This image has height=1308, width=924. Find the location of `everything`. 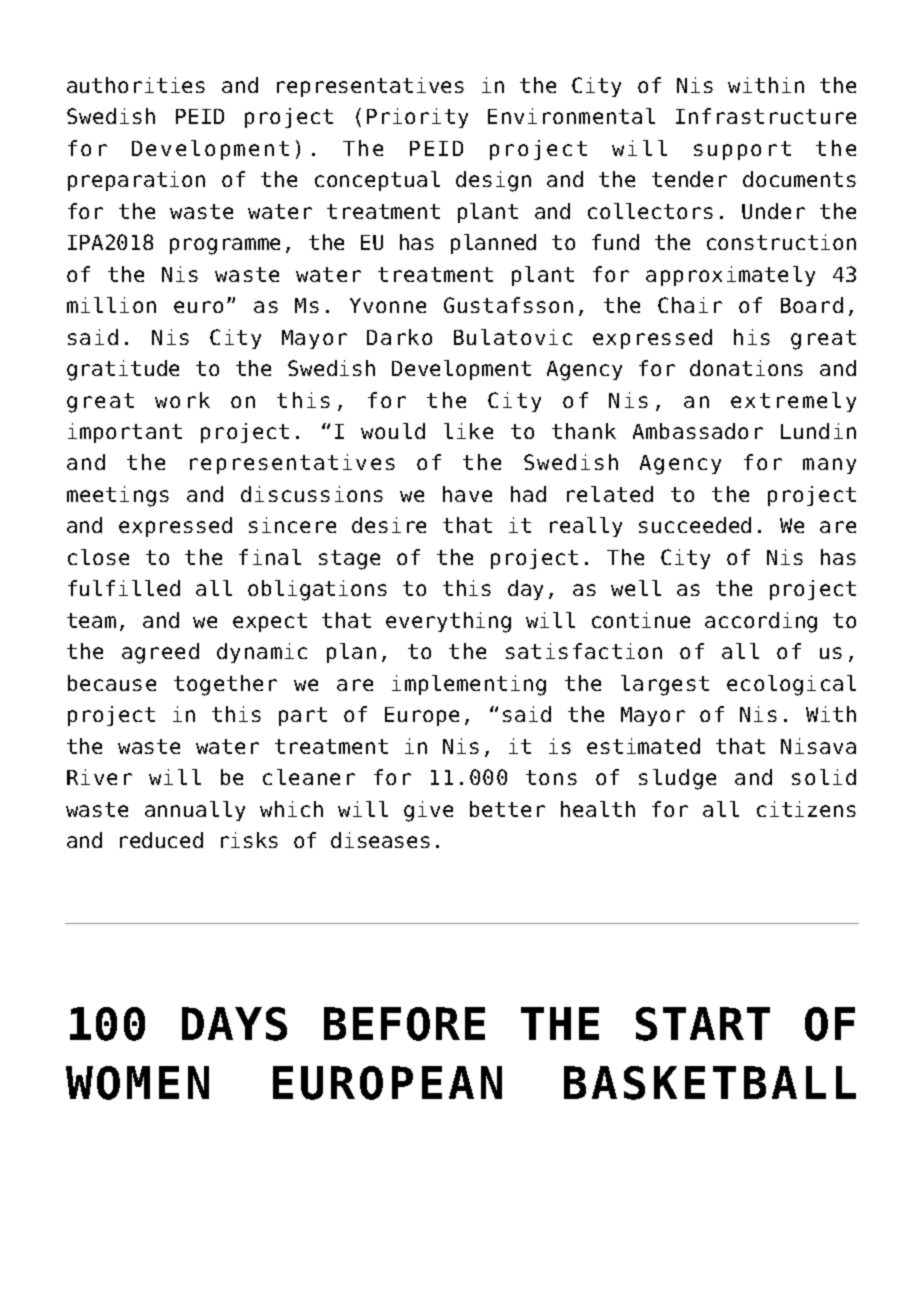

everything is located at coordinates (448, 622).
